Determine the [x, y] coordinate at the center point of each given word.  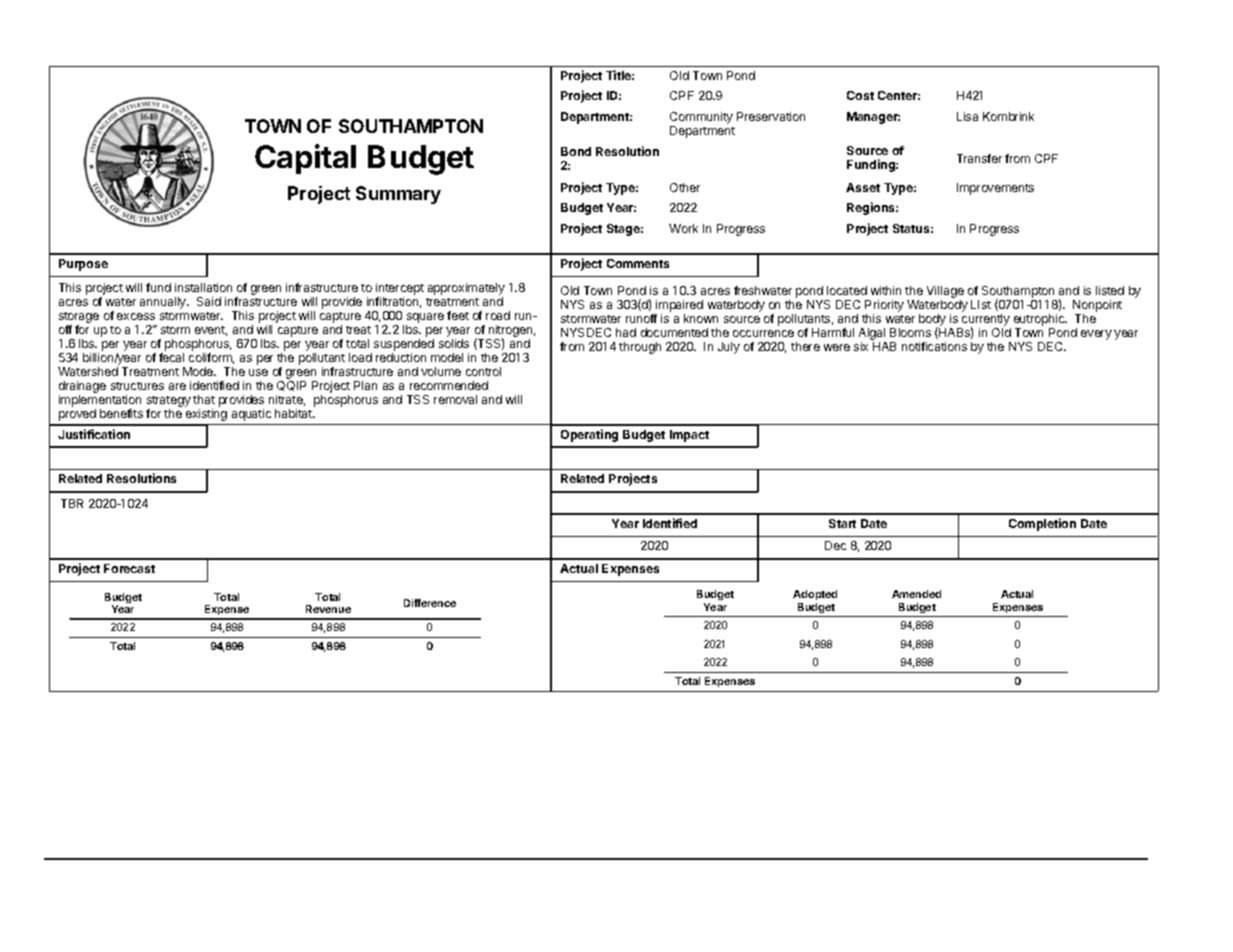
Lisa [967, 116]
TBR [72, 503]
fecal [171, 357]
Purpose [83, 265]
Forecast [129, 568]
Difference [430, 603]
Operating [589, 435]
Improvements [995, 189]
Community [701, 118]
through [640, 348]
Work [683, 228]
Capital [305, 159]
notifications [934, 346]
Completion [1042, 524]
